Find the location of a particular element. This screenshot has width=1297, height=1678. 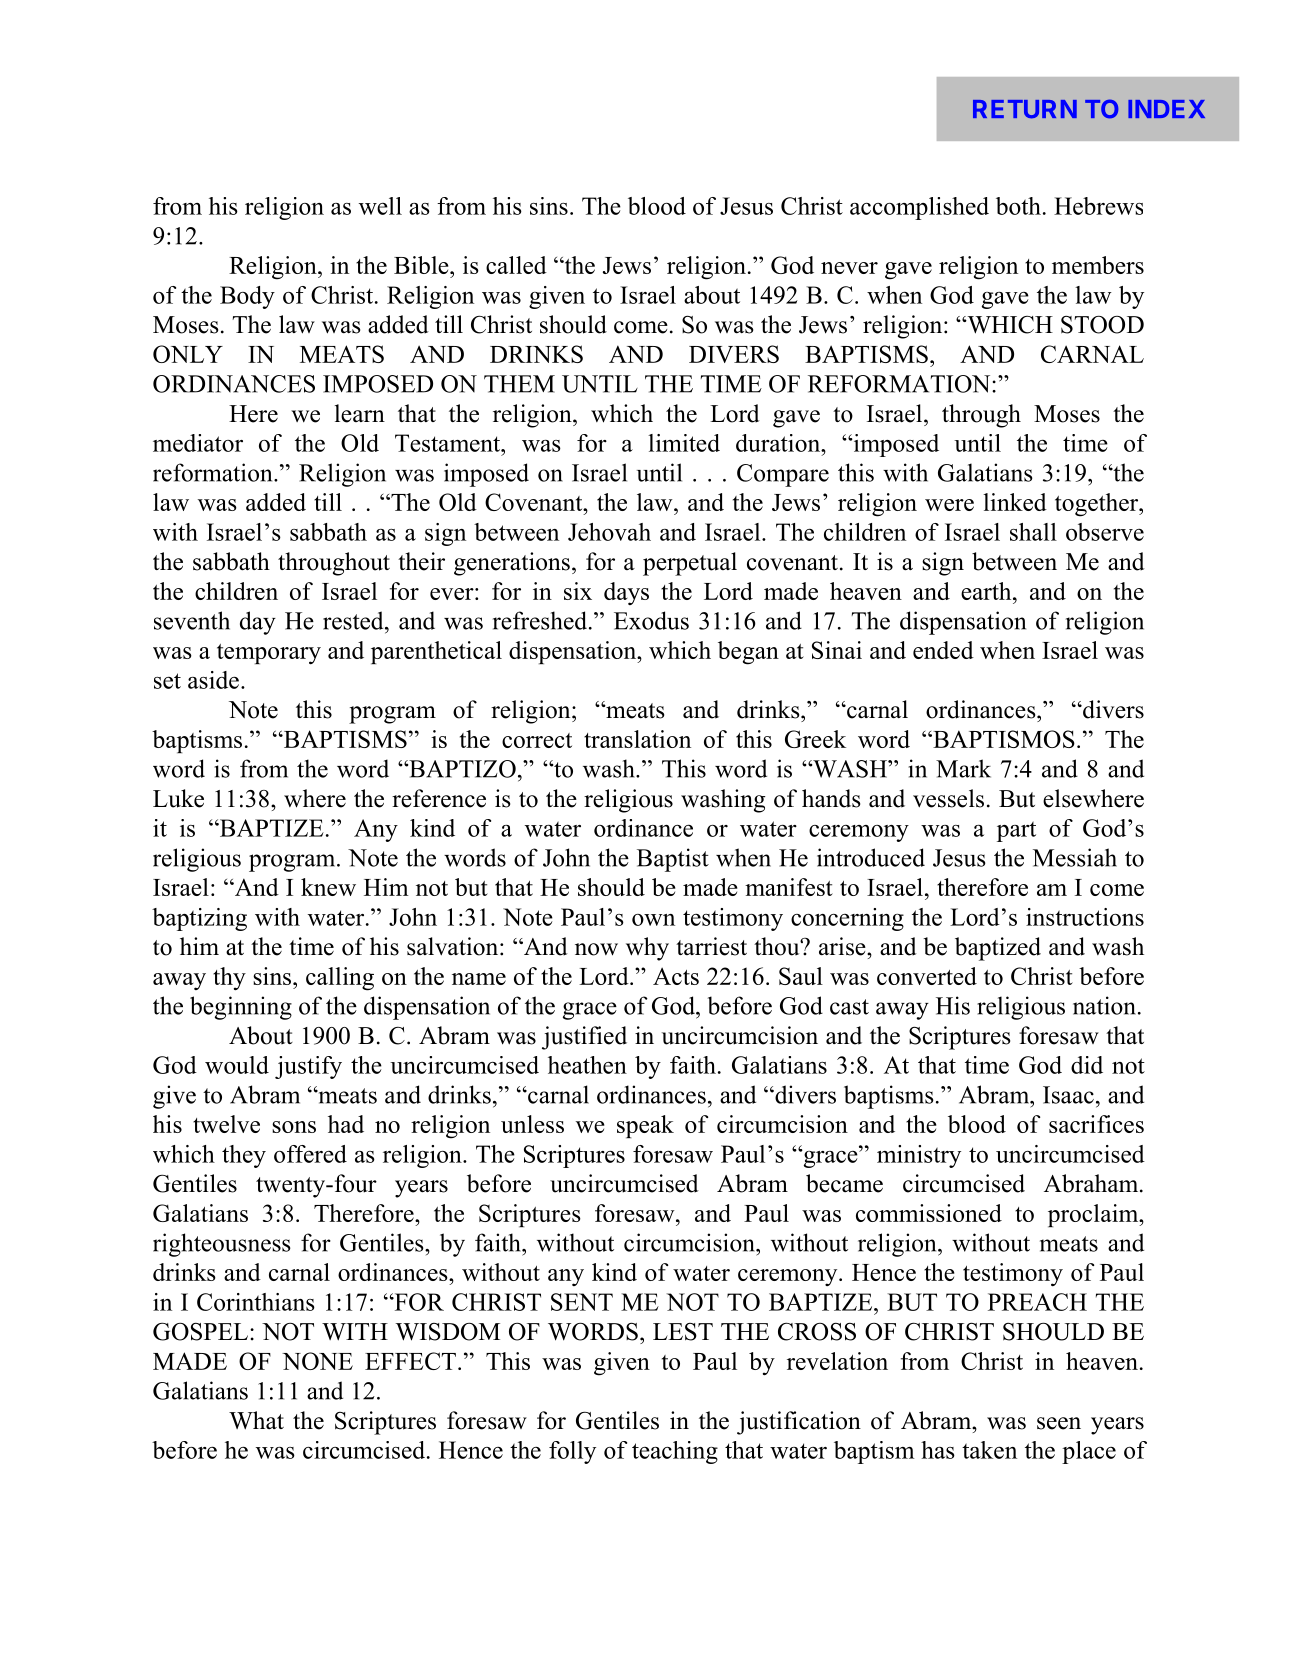

called is located at coordinates (516, 265).
